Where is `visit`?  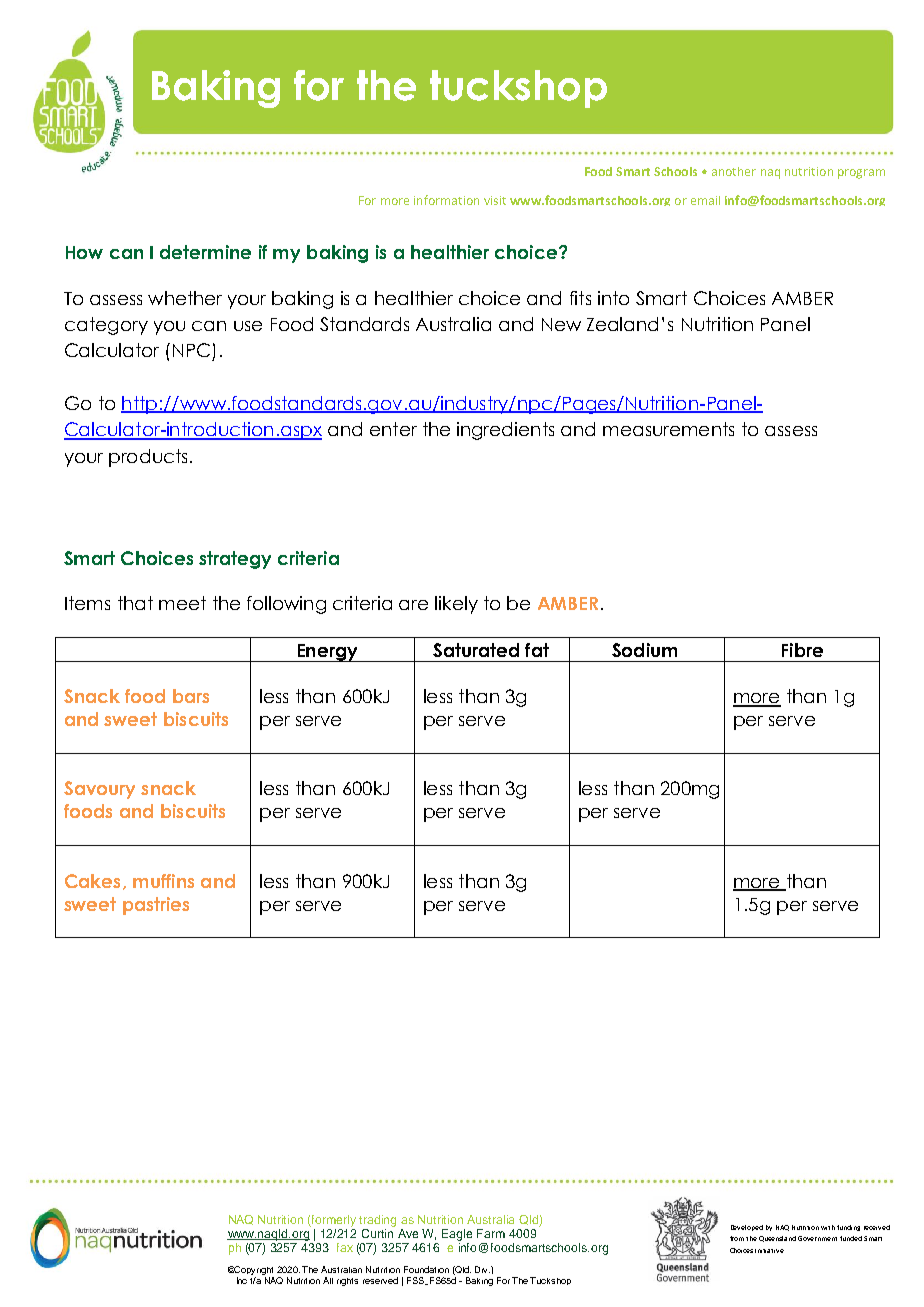 visit is located at coordinates (495, 200).
